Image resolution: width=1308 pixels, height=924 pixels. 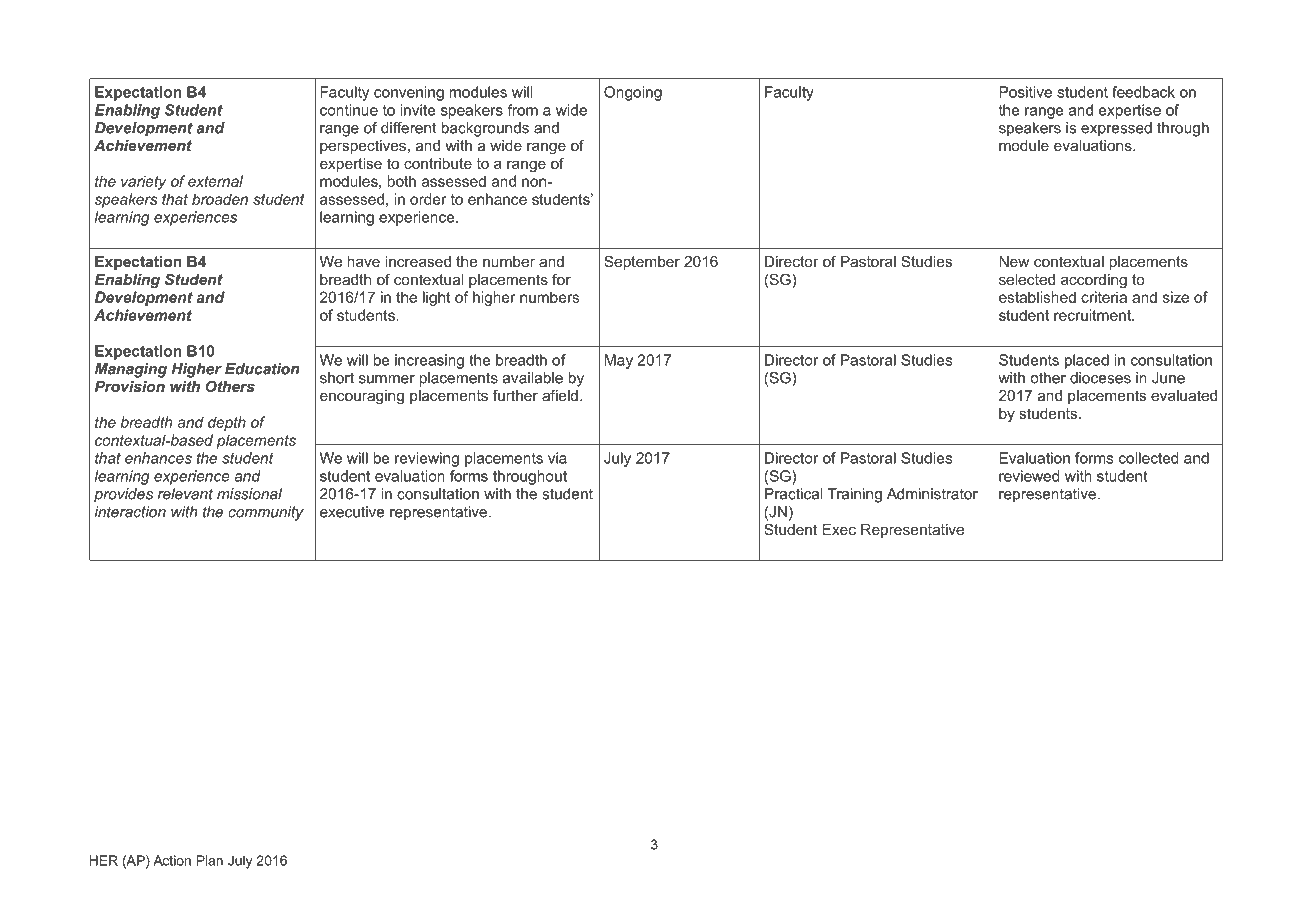 What do you see at coordinates (642, 262) in the image?
I see `September` at bounding box center [642, 262].
